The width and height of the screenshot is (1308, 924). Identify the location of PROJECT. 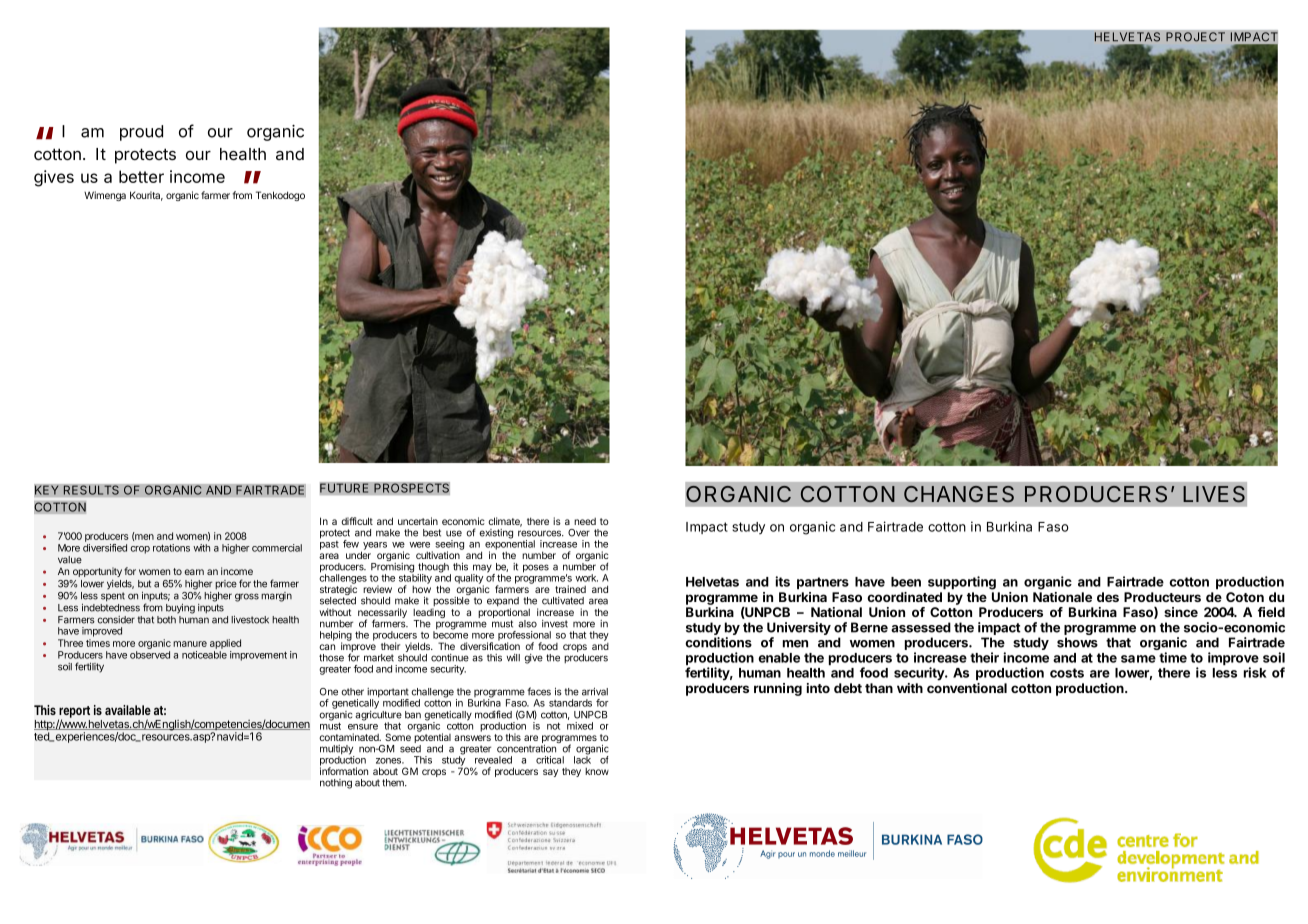
(1195, 37).
